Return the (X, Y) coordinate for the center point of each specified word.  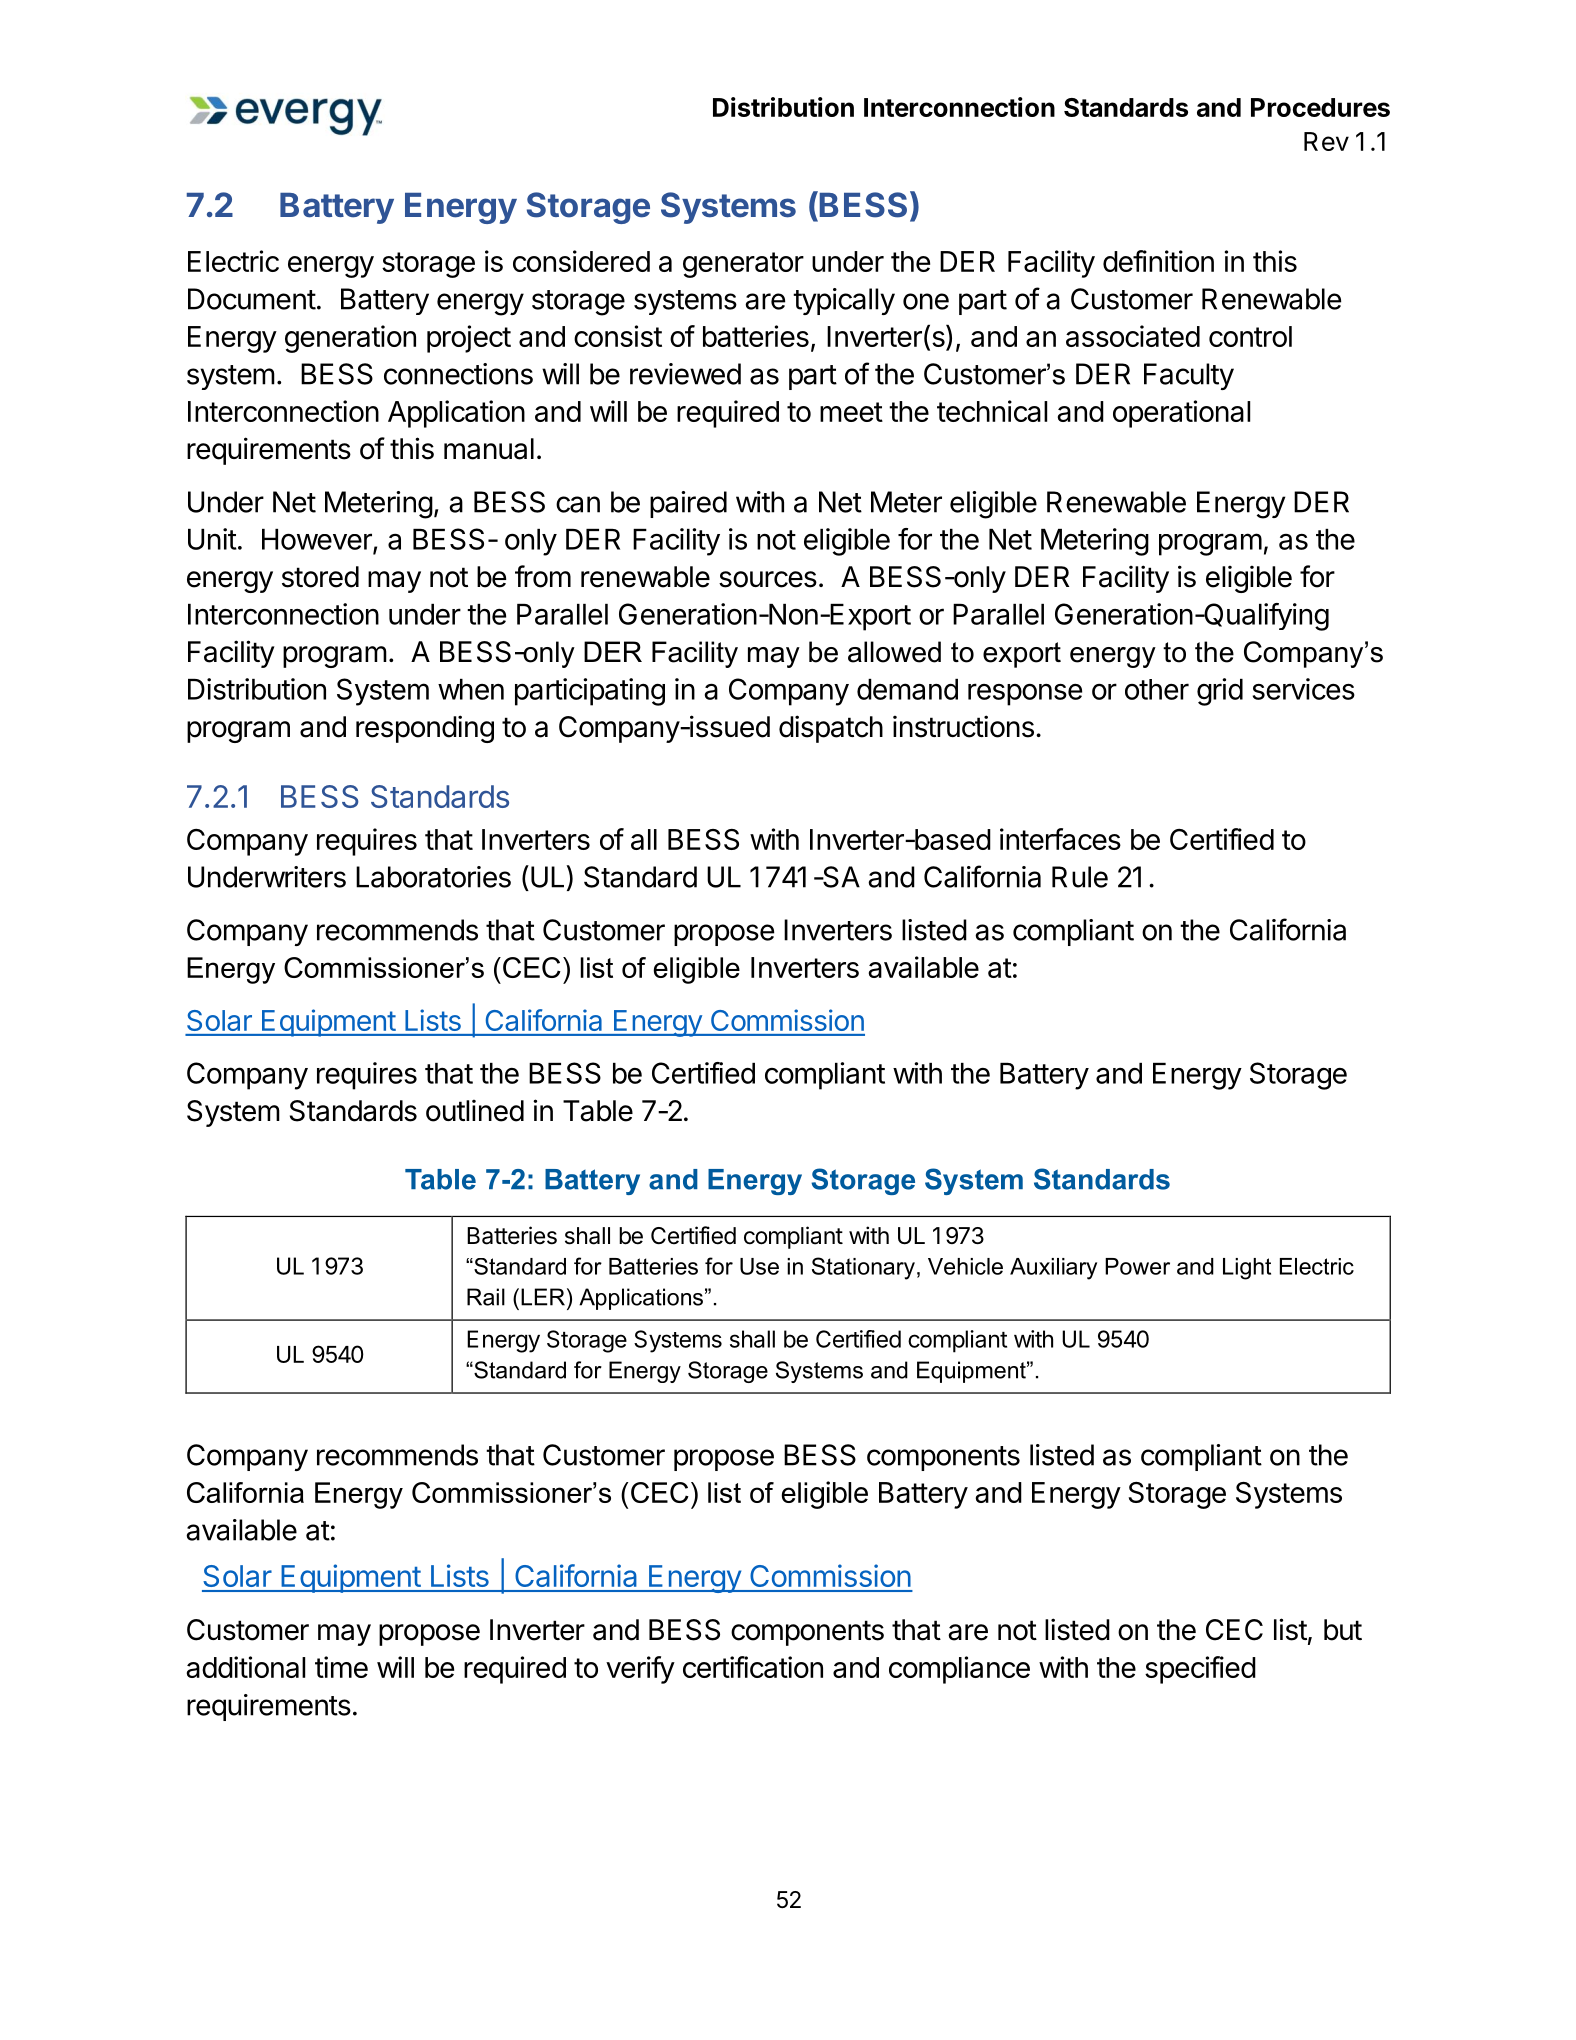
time (341, 1667)
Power (1137, 1266)
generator (743, 265)
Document (252, 299)
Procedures (1320, 107)
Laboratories (433, 877)
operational (1181, 414)
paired (688, 504)
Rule (1080, 877)
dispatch (831, 729)
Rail (486, 1297)
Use (759, 1266)
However (318, 540)
